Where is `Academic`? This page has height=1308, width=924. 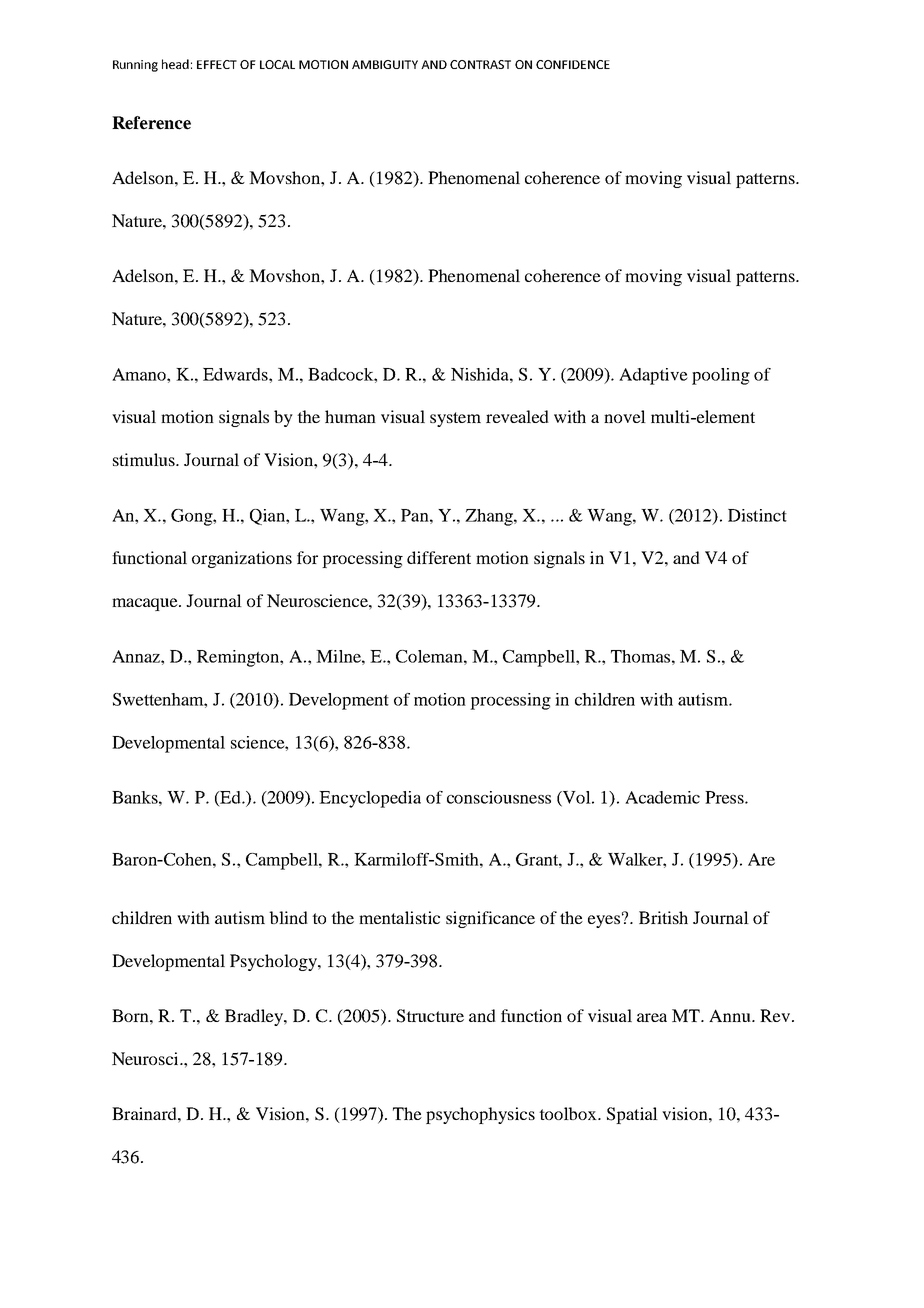 Academic is located at coordinates (662, 797).
